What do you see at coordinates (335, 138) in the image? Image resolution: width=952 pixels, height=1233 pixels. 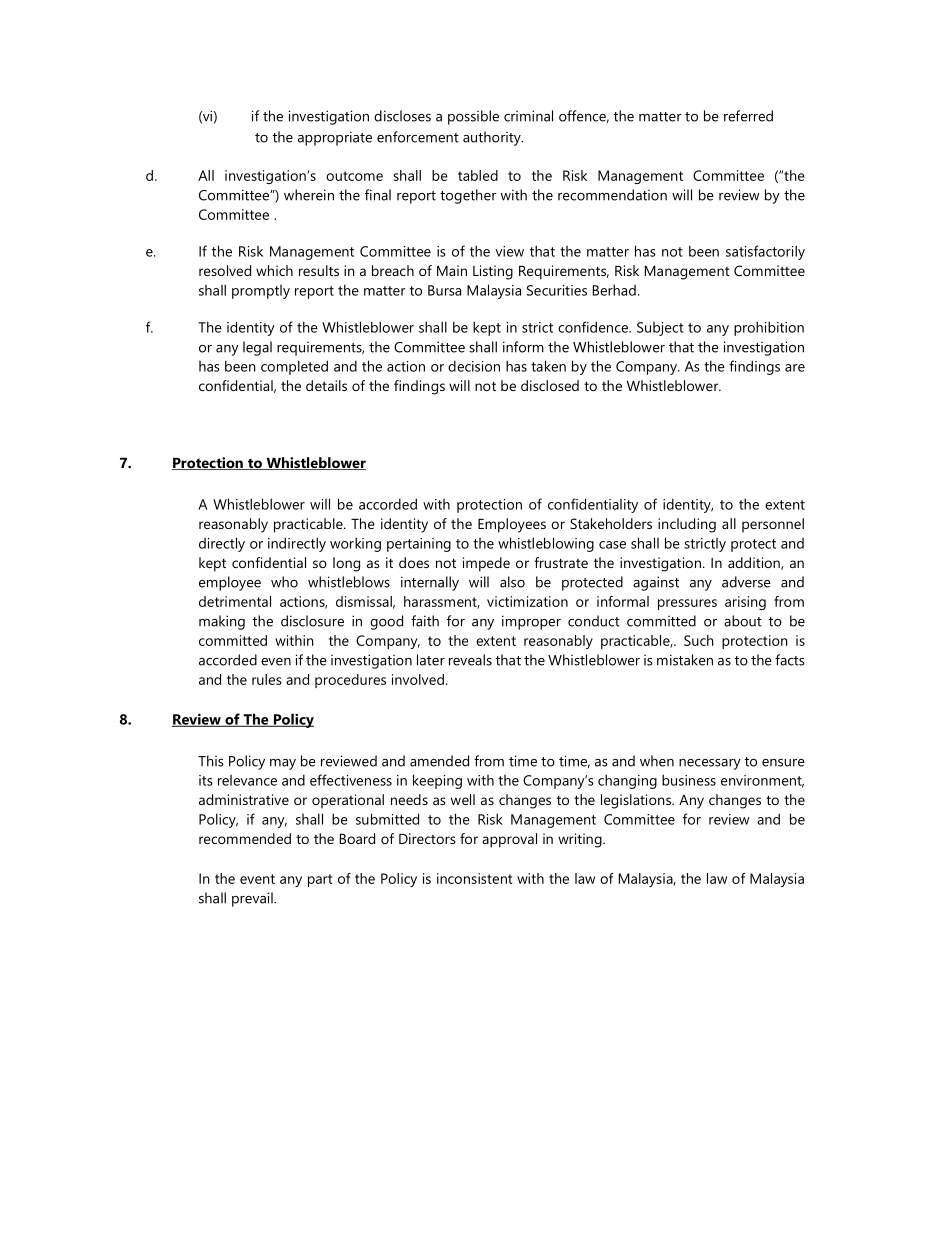 I see `appropriate` at bounding box center [335, 138].
